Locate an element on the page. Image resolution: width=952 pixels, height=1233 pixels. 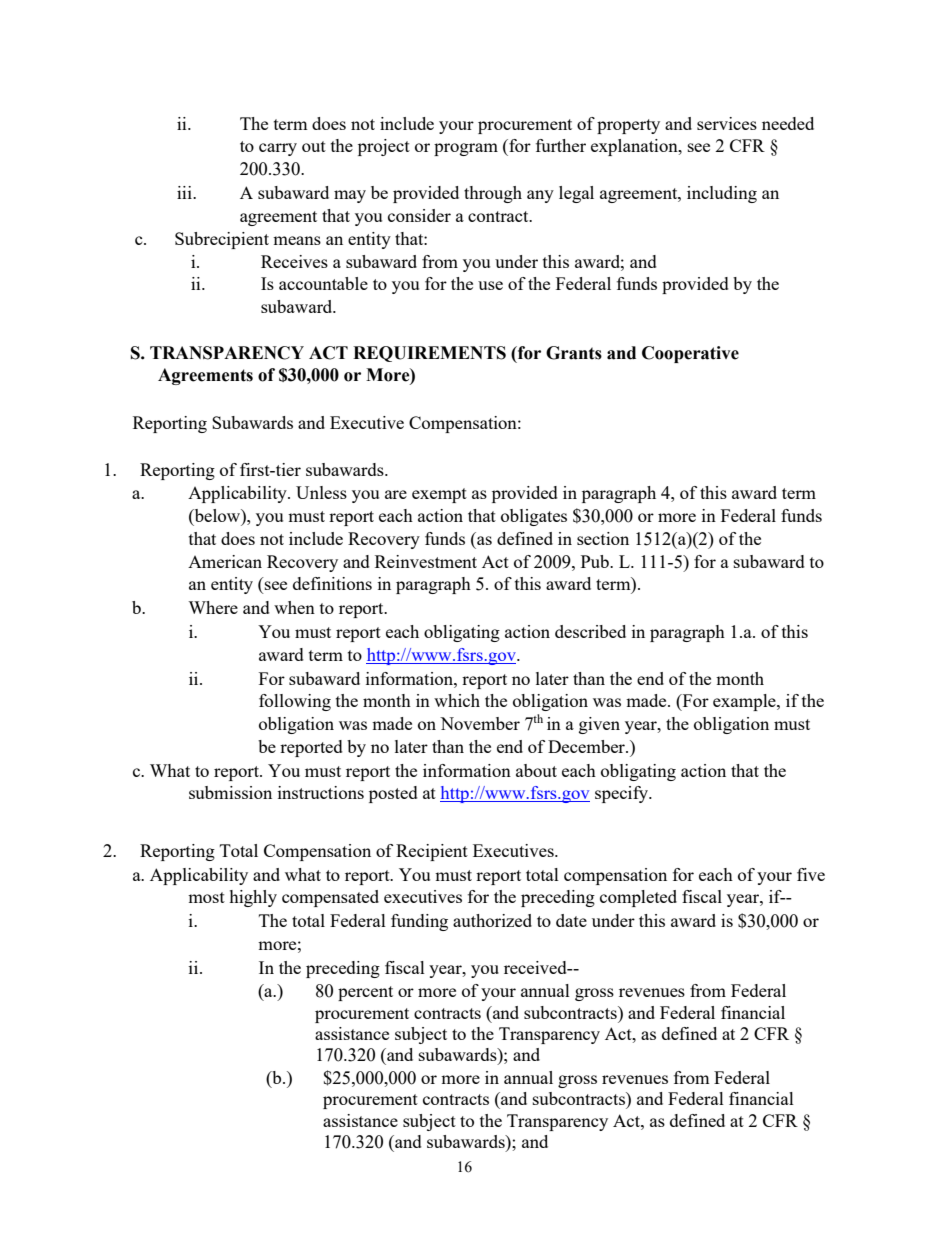
section is located at coordinates (603, 538).
